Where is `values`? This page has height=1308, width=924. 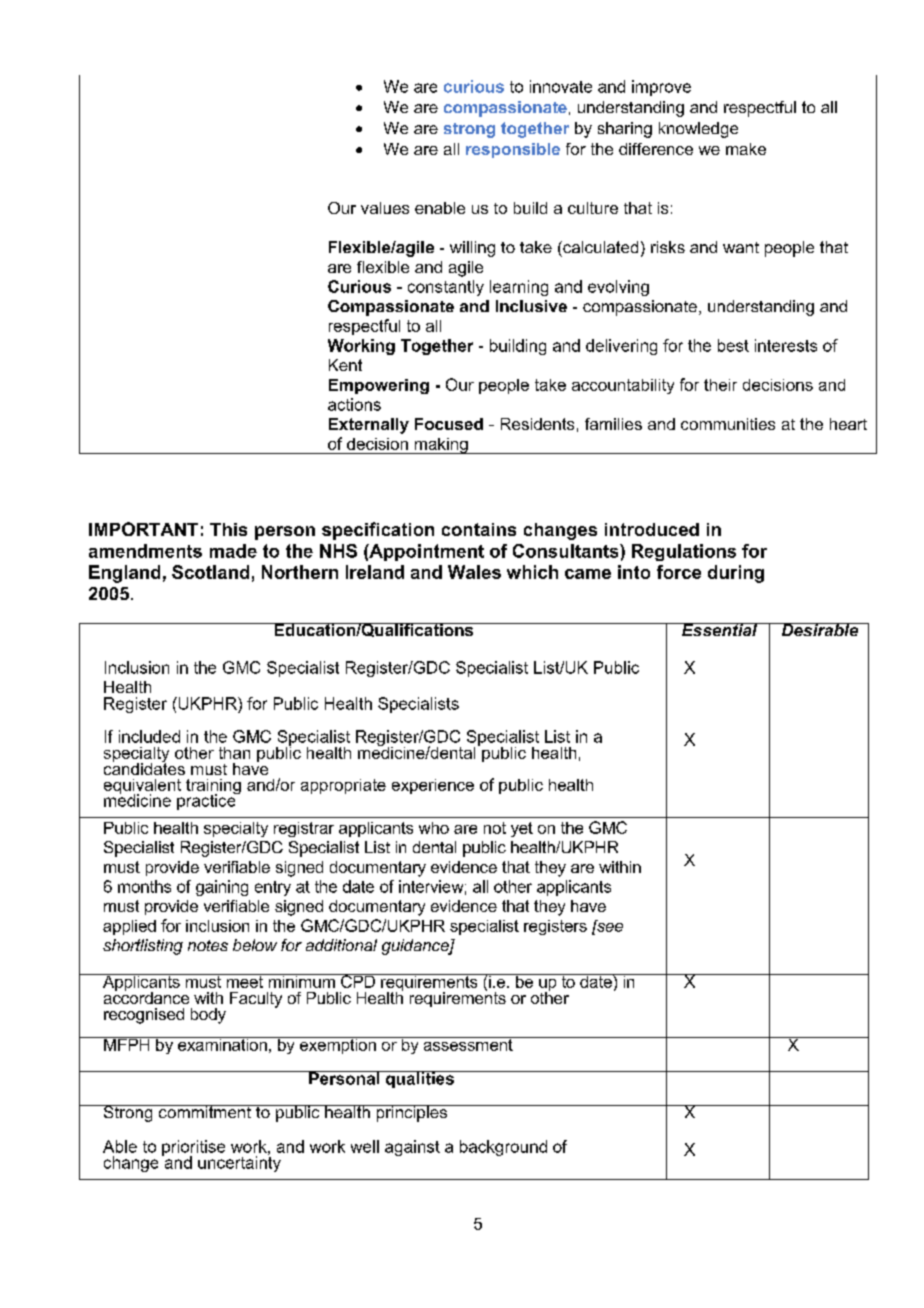
values is located at coordinates (385, 208).
